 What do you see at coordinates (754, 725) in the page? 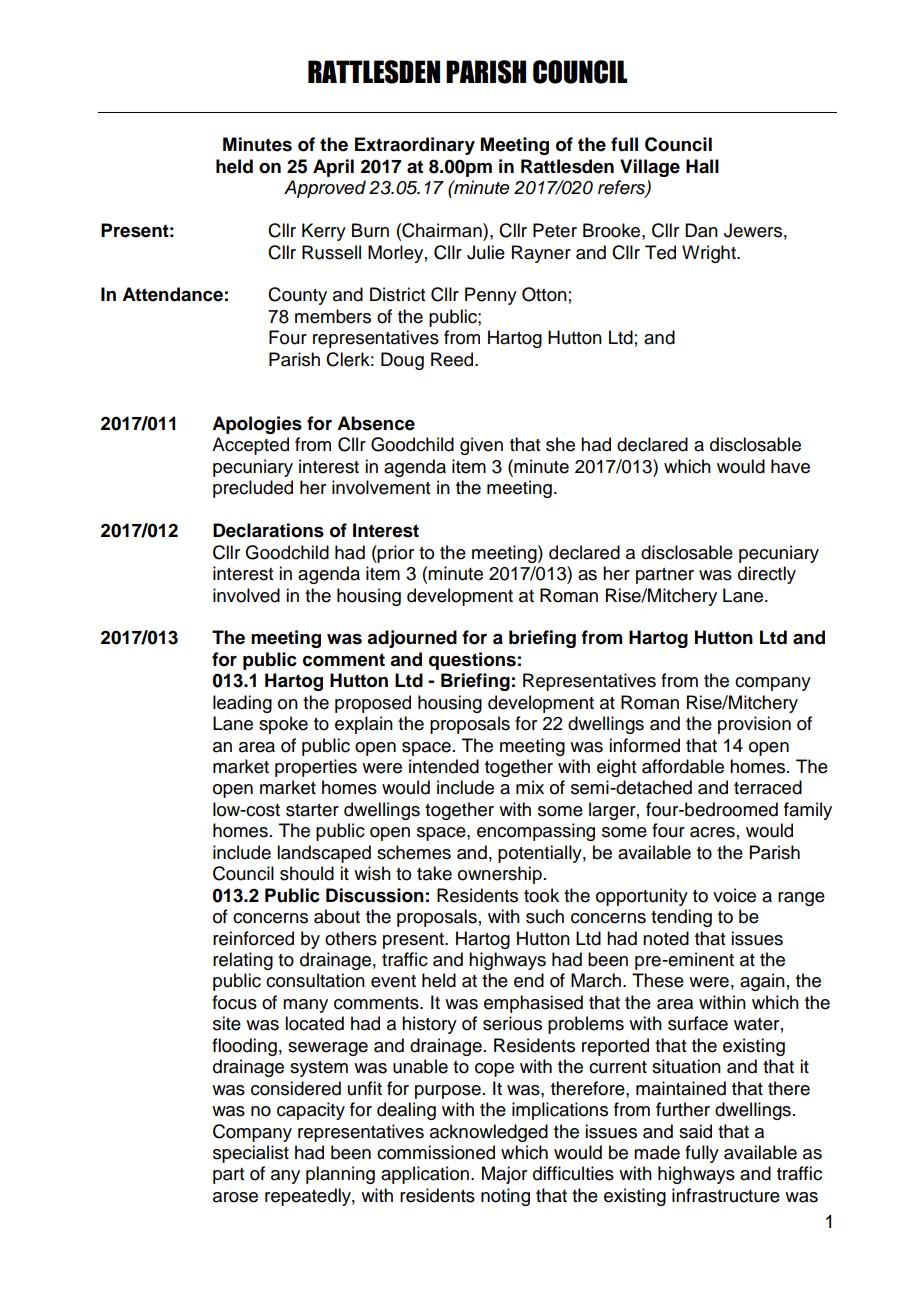
I see `provision` at bounding box center [754, 725].
